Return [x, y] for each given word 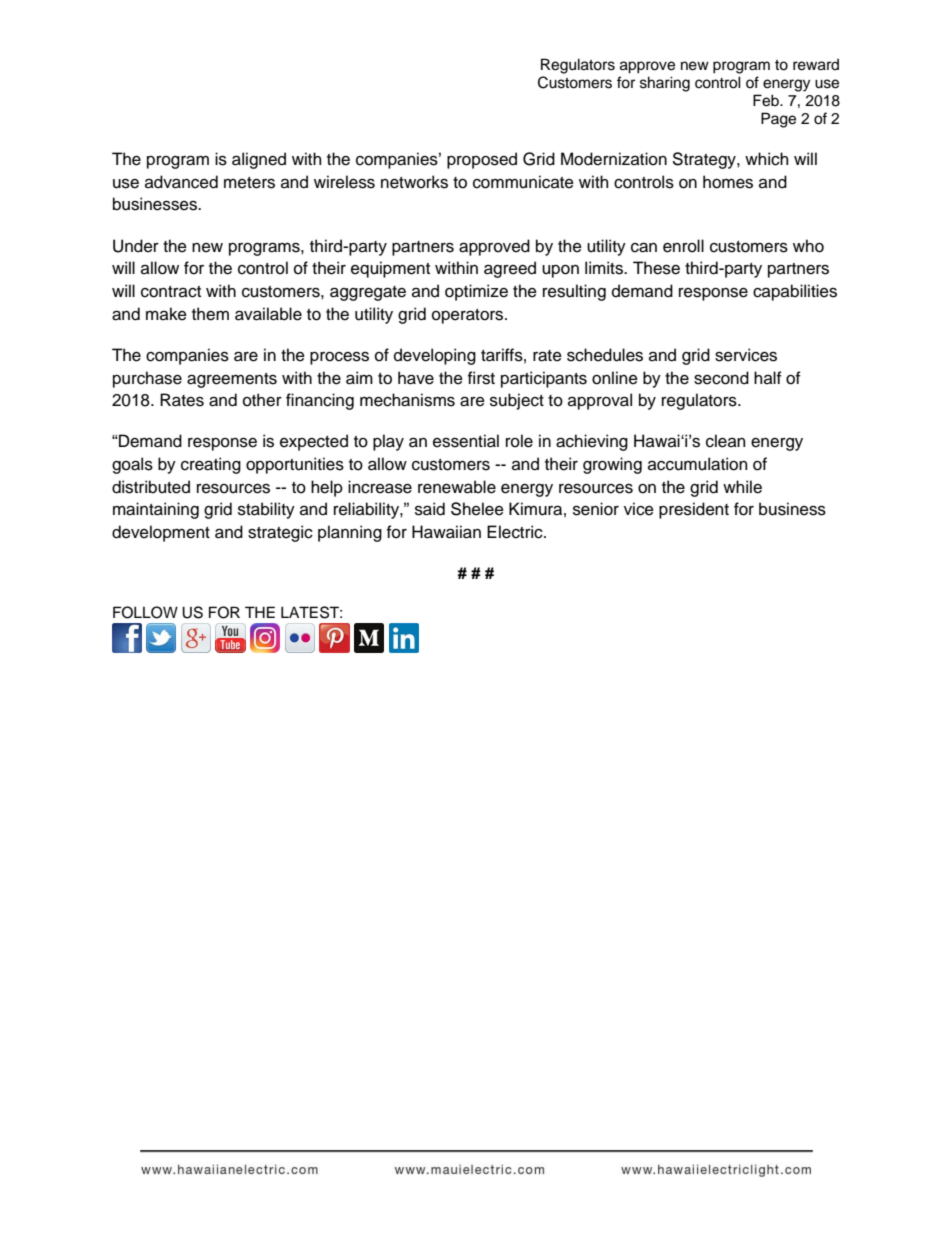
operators [469, 316]
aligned [259, 160]
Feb [767, 100]
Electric [516, 532]
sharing [665, 84]
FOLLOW [145, 612]
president [694, 510]
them [210, 314]
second [721, 378]
